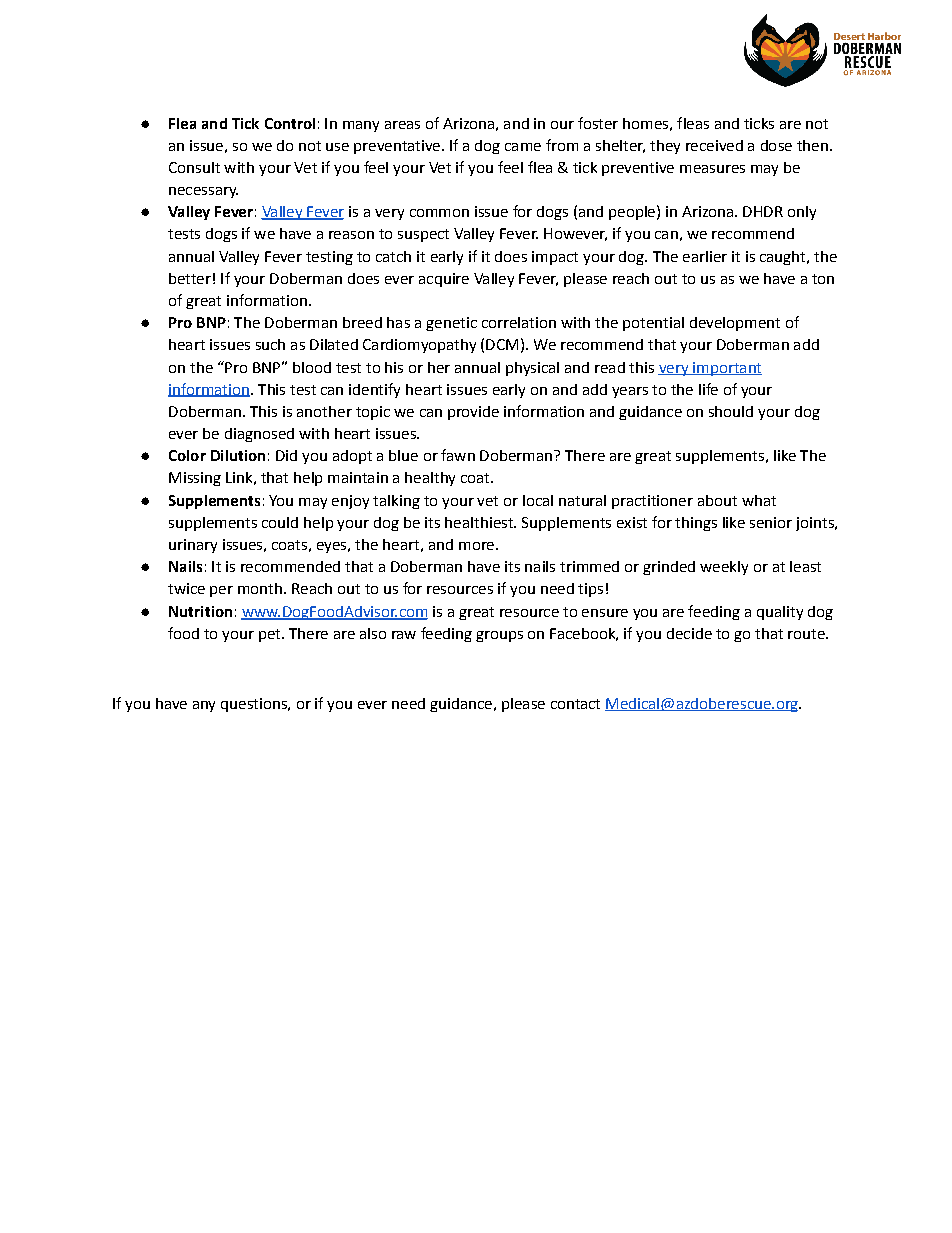  I want to click on caught, so click(784, 258).
